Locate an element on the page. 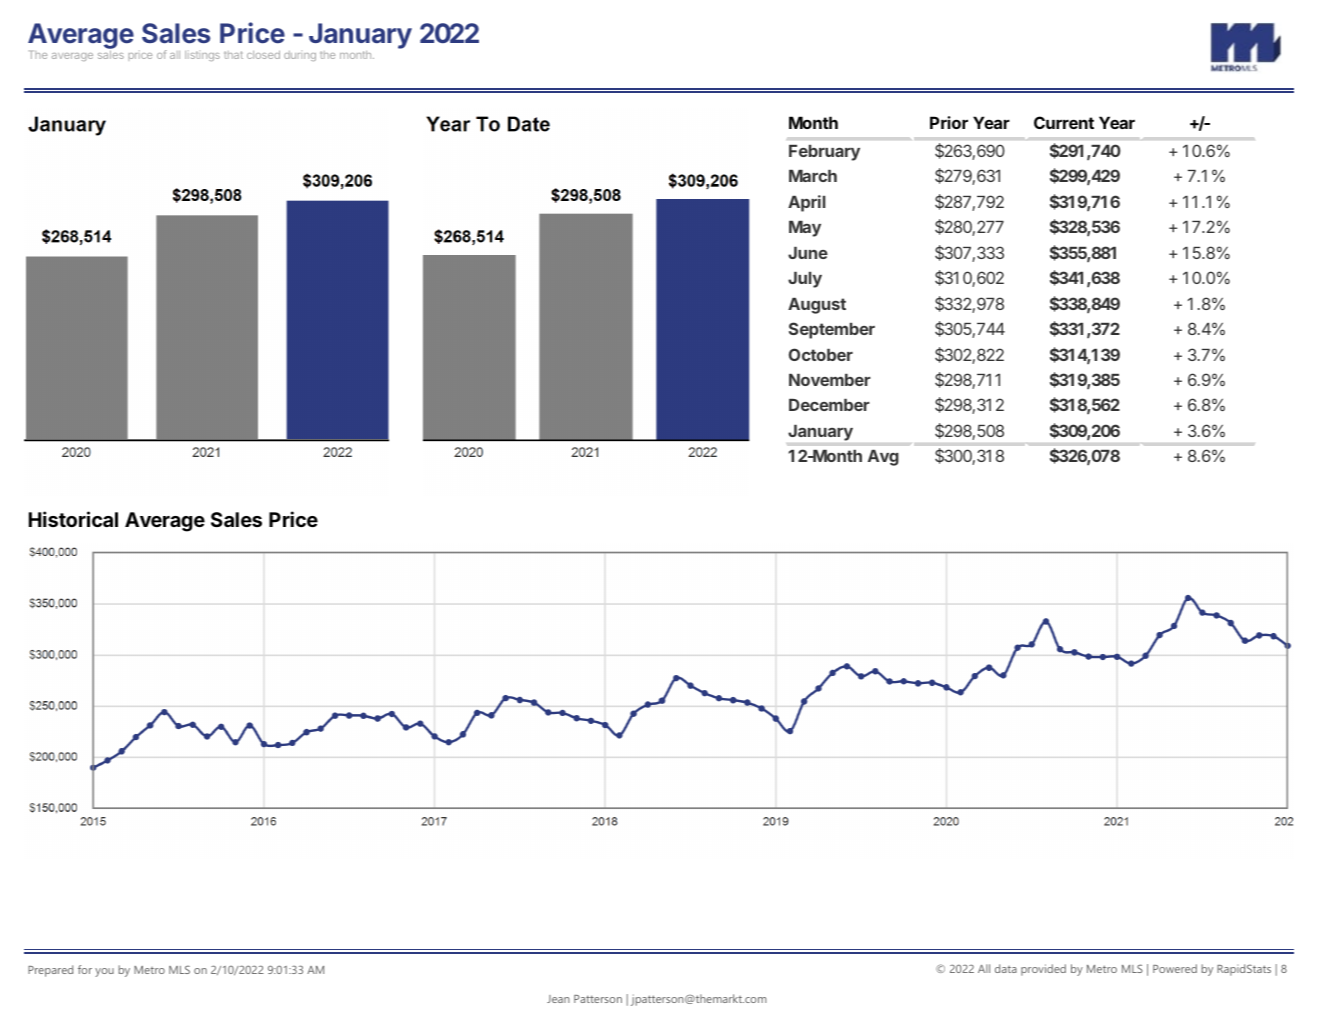 The image size is (1330, 1027). Avg is located at coordinates (883, 458).
